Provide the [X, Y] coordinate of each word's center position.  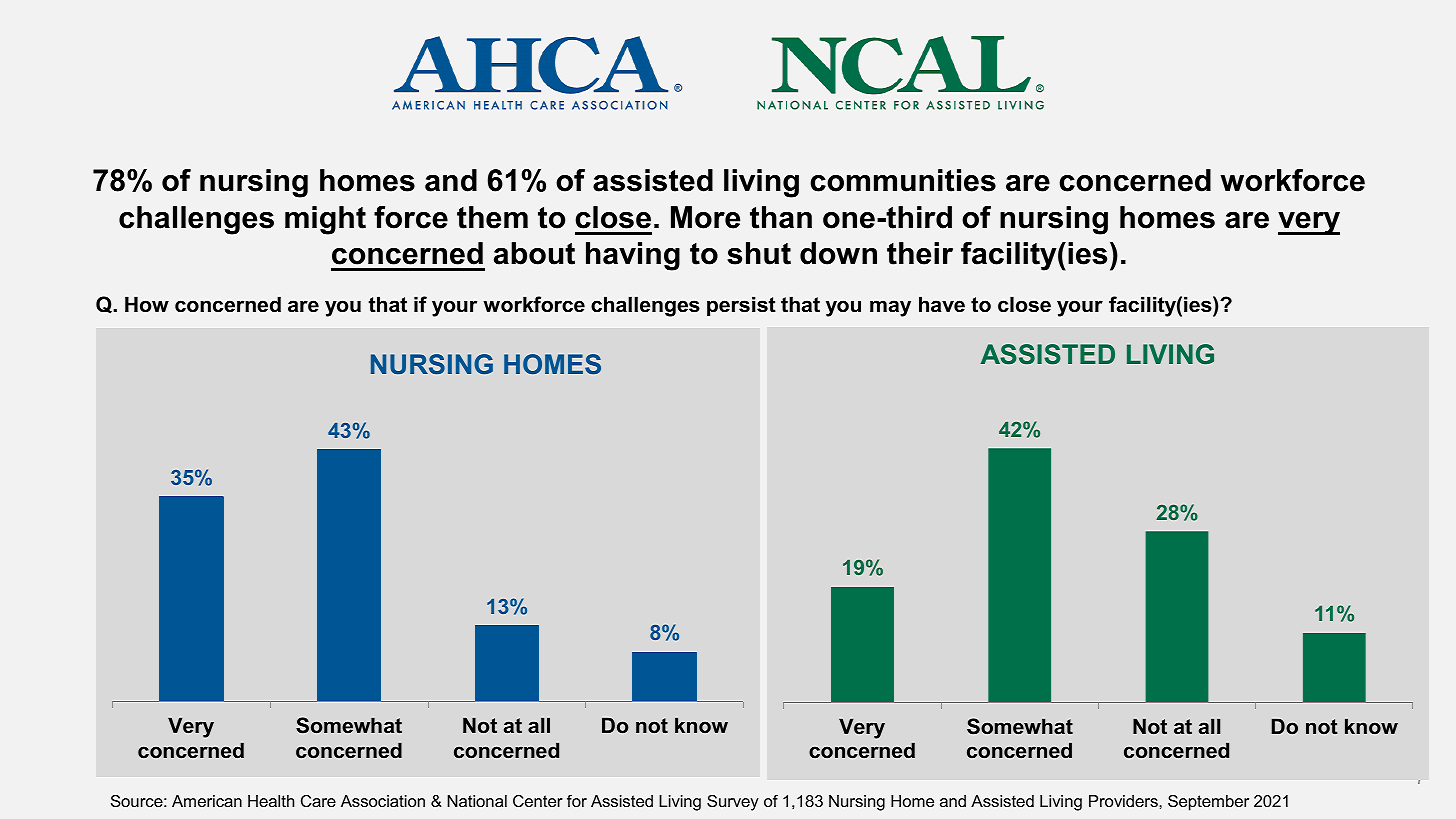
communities [903, 180]
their [920, 253]
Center [538, 801]
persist [741, 306]
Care [318, 801]
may [890, 308]
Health [271, 801]
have [942, 304]
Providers [1124, 801]
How [147, 304]
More [705, 217]
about [534, 253]
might [325, 220]
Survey [733, 803]
